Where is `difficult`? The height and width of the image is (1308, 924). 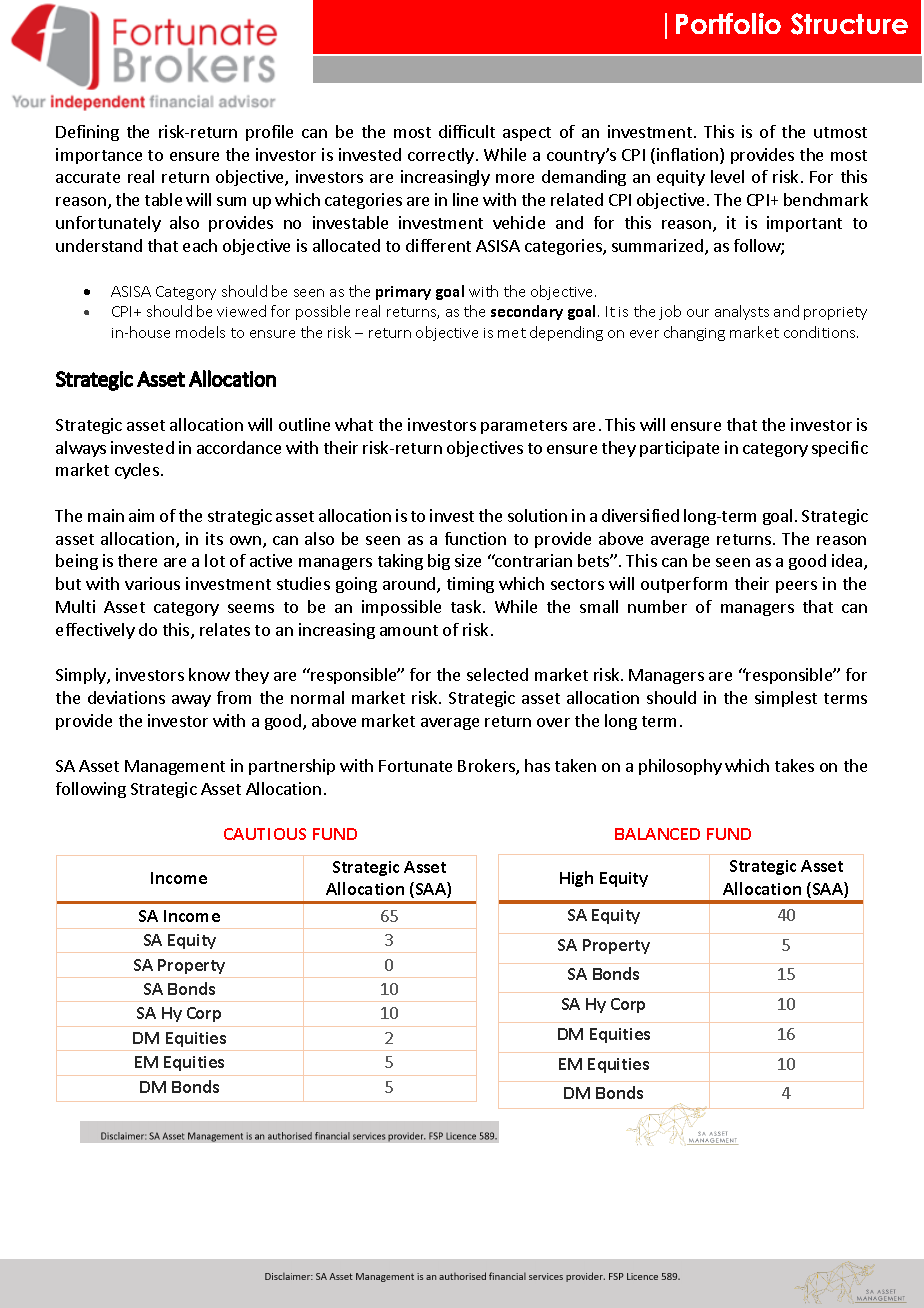
difficult is located at coordinates (467, 131).
